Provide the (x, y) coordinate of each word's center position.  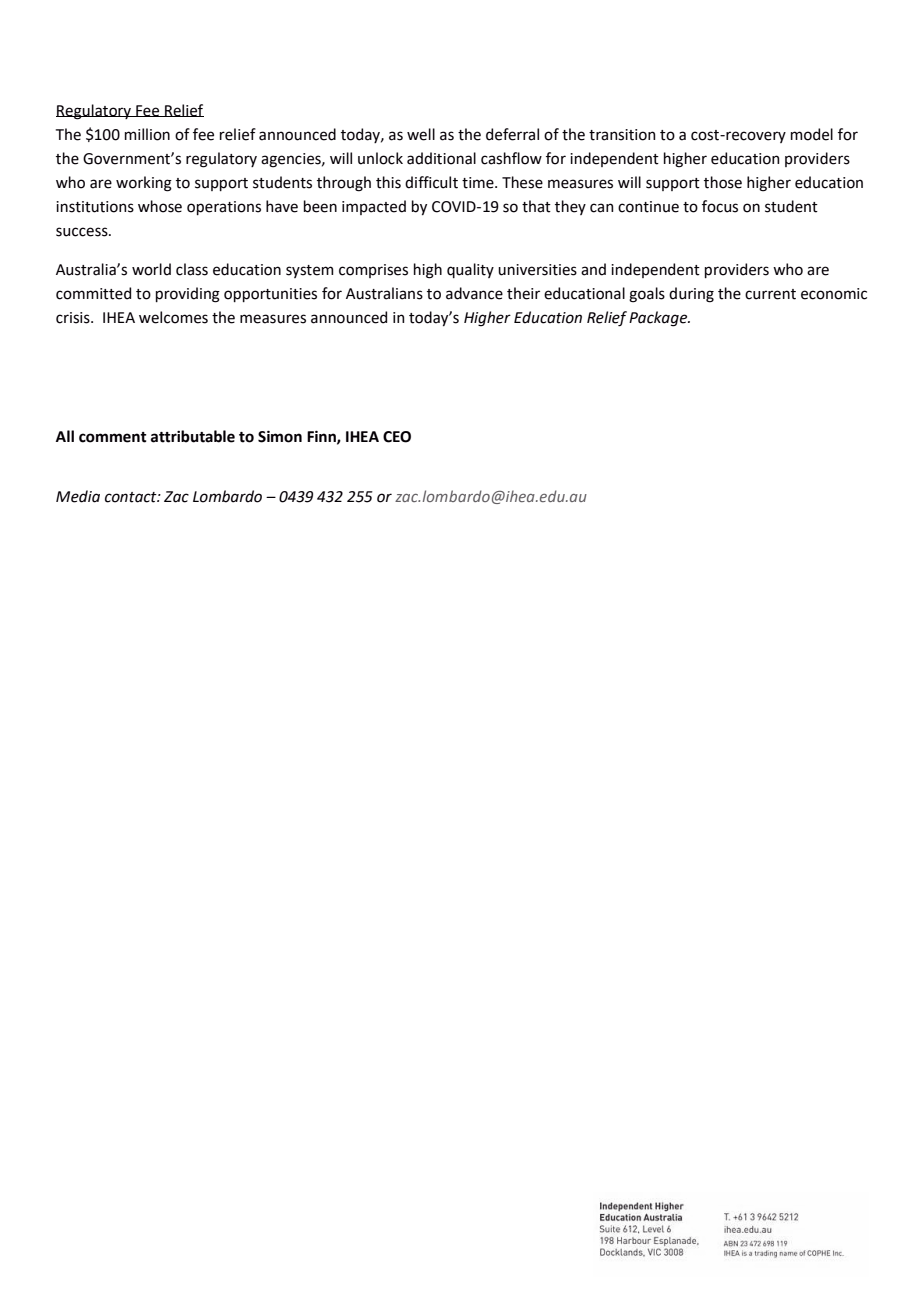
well (421, 134)
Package (659, 319)
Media (78, 496)
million (147, 134)
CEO (397, 437)
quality (470, 270)
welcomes (173, 317)
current (770, 294)
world (151, 269)
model (812, 134)
